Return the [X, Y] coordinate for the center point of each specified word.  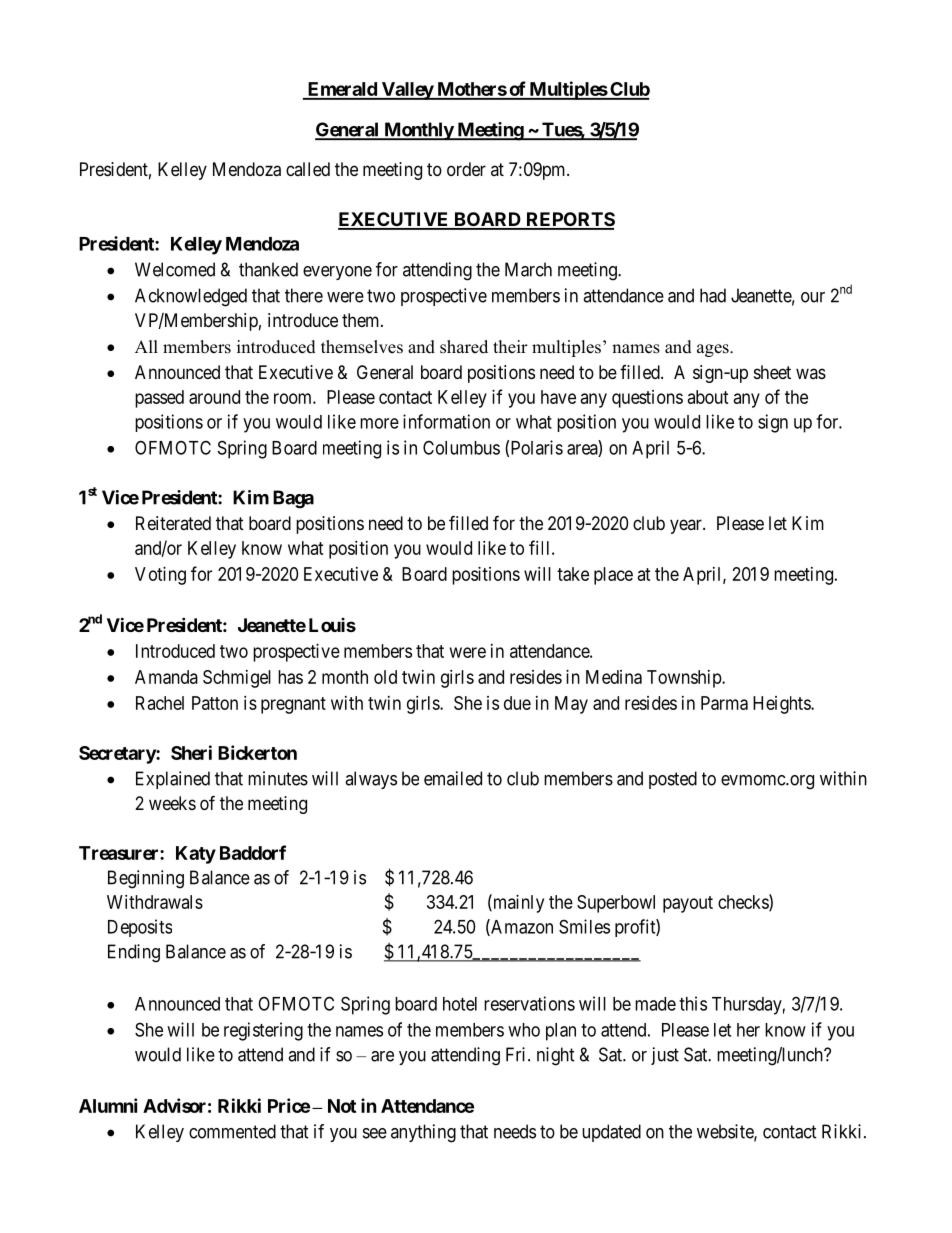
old [385, 677]
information [446, 421]
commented [232, 1131]
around [214, 397]
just [665, 1056]
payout [688, 904]
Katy [196, 855]
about [708, 397]
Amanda [166, 677]
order [466, 169]
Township [685, 679]
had [713, 295]
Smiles [584, 926]
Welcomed [175, 269]
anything [423, 1133]
